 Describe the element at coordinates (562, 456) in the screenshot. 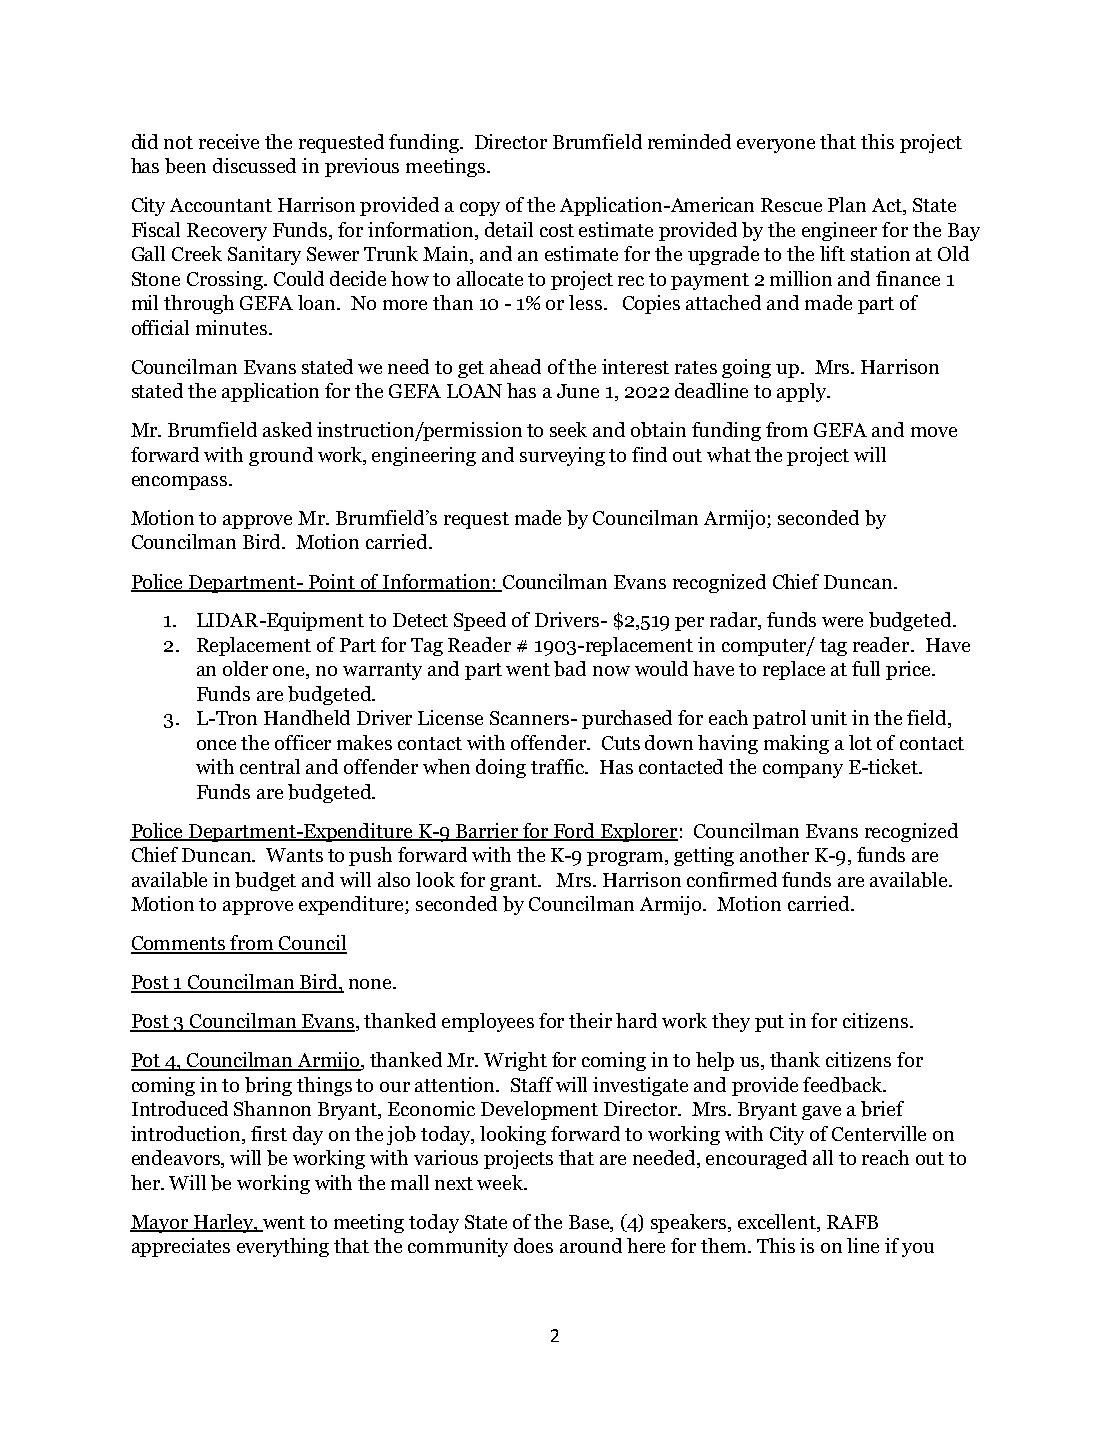

I see `surveying` at that location.
